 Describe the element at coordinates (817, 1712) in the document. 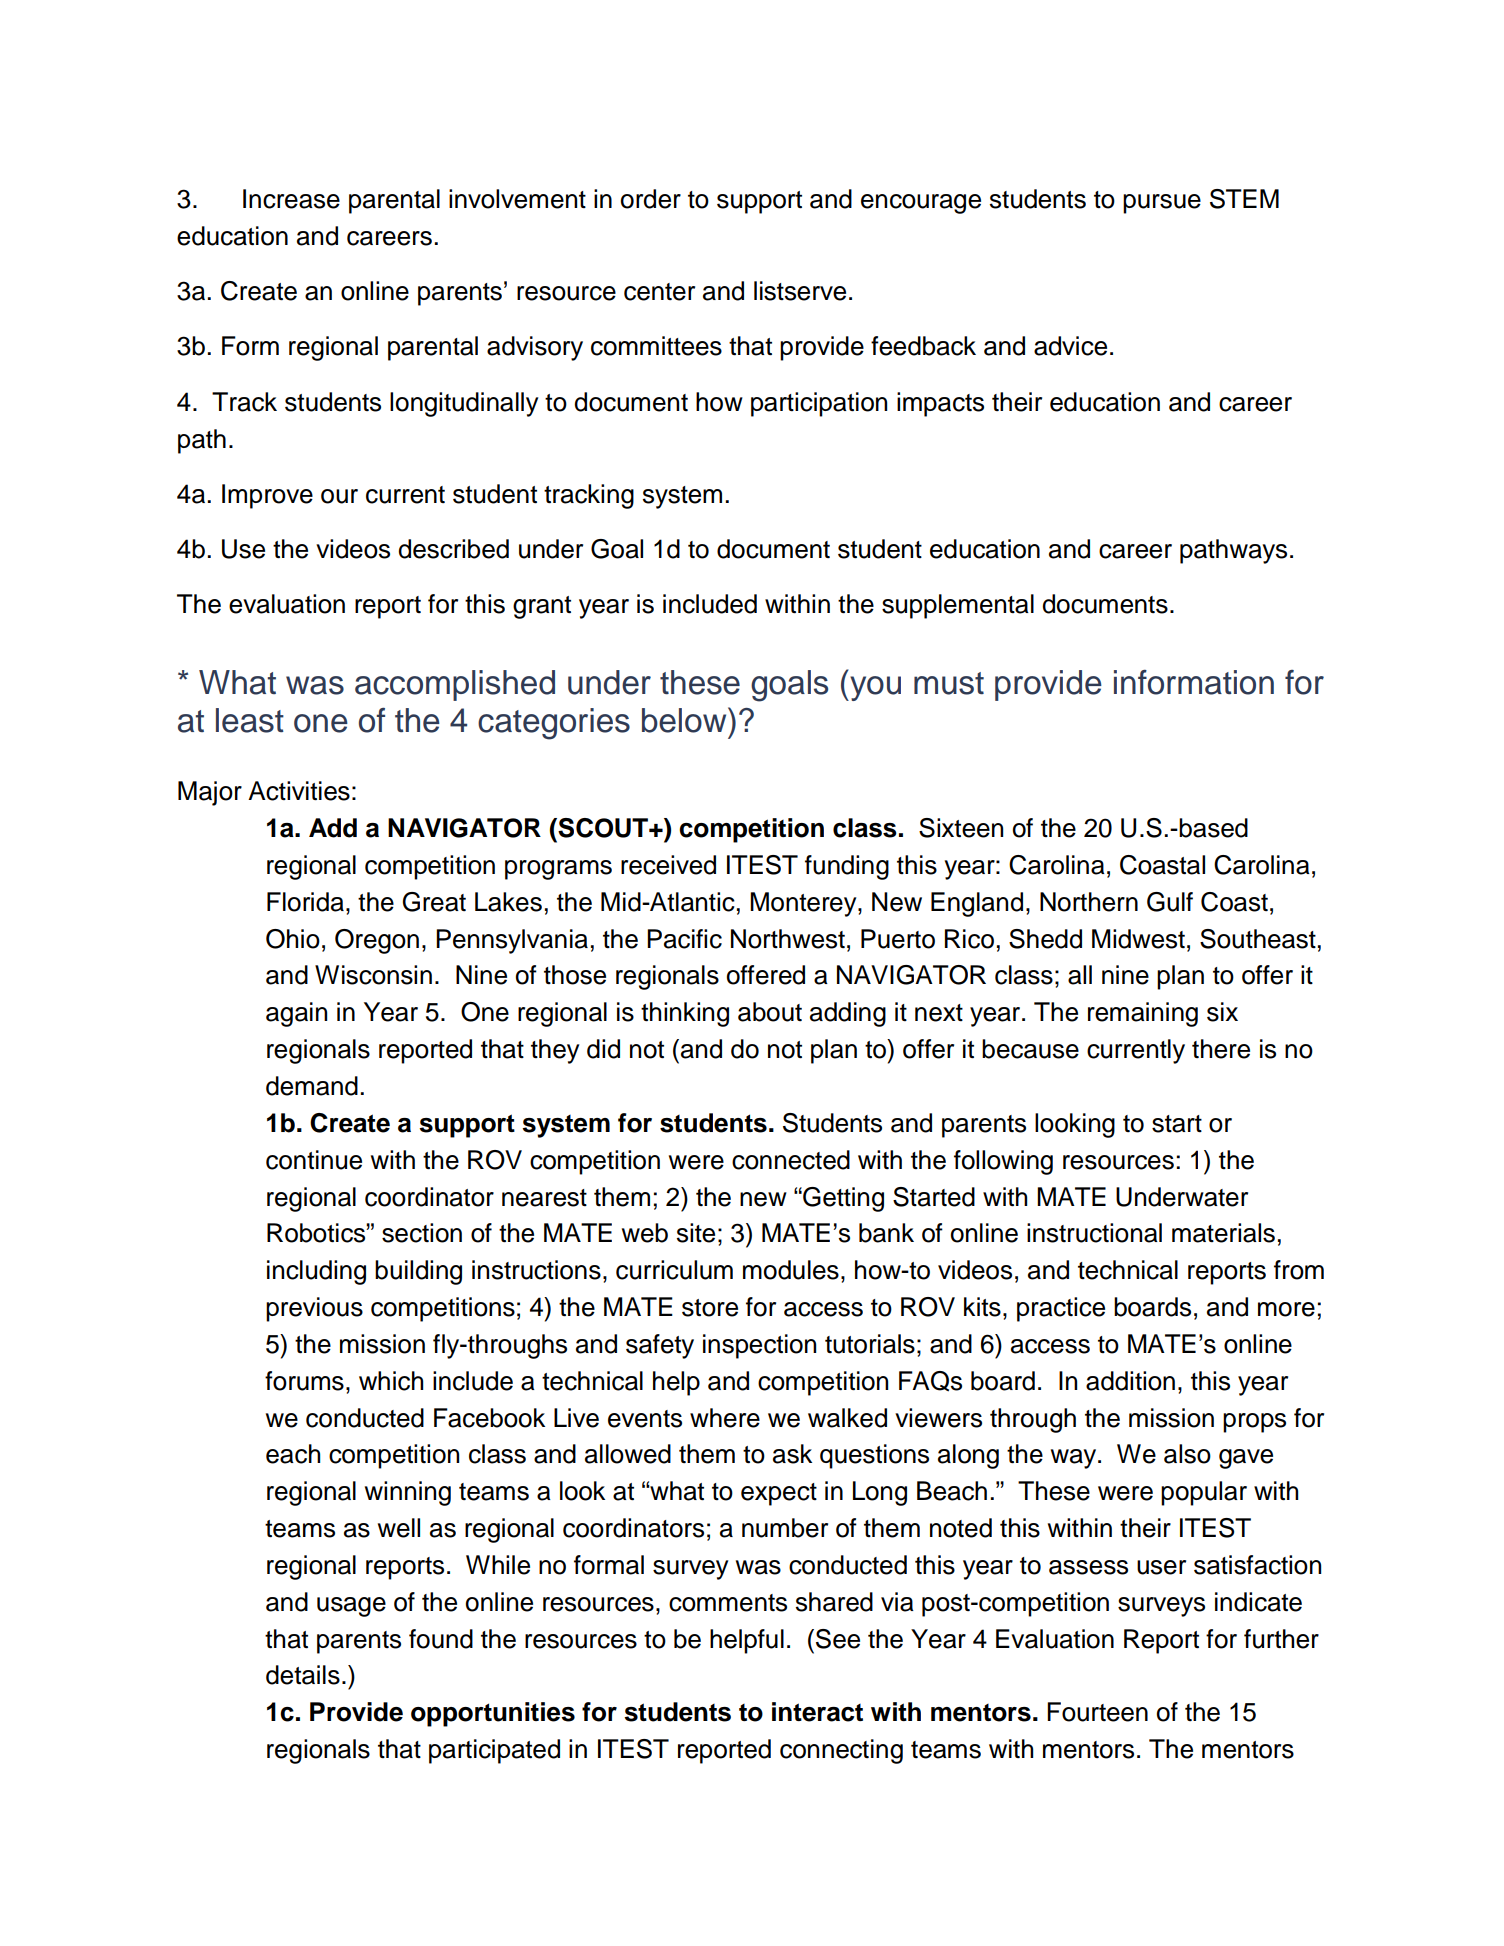

I see `interact` at that location.
